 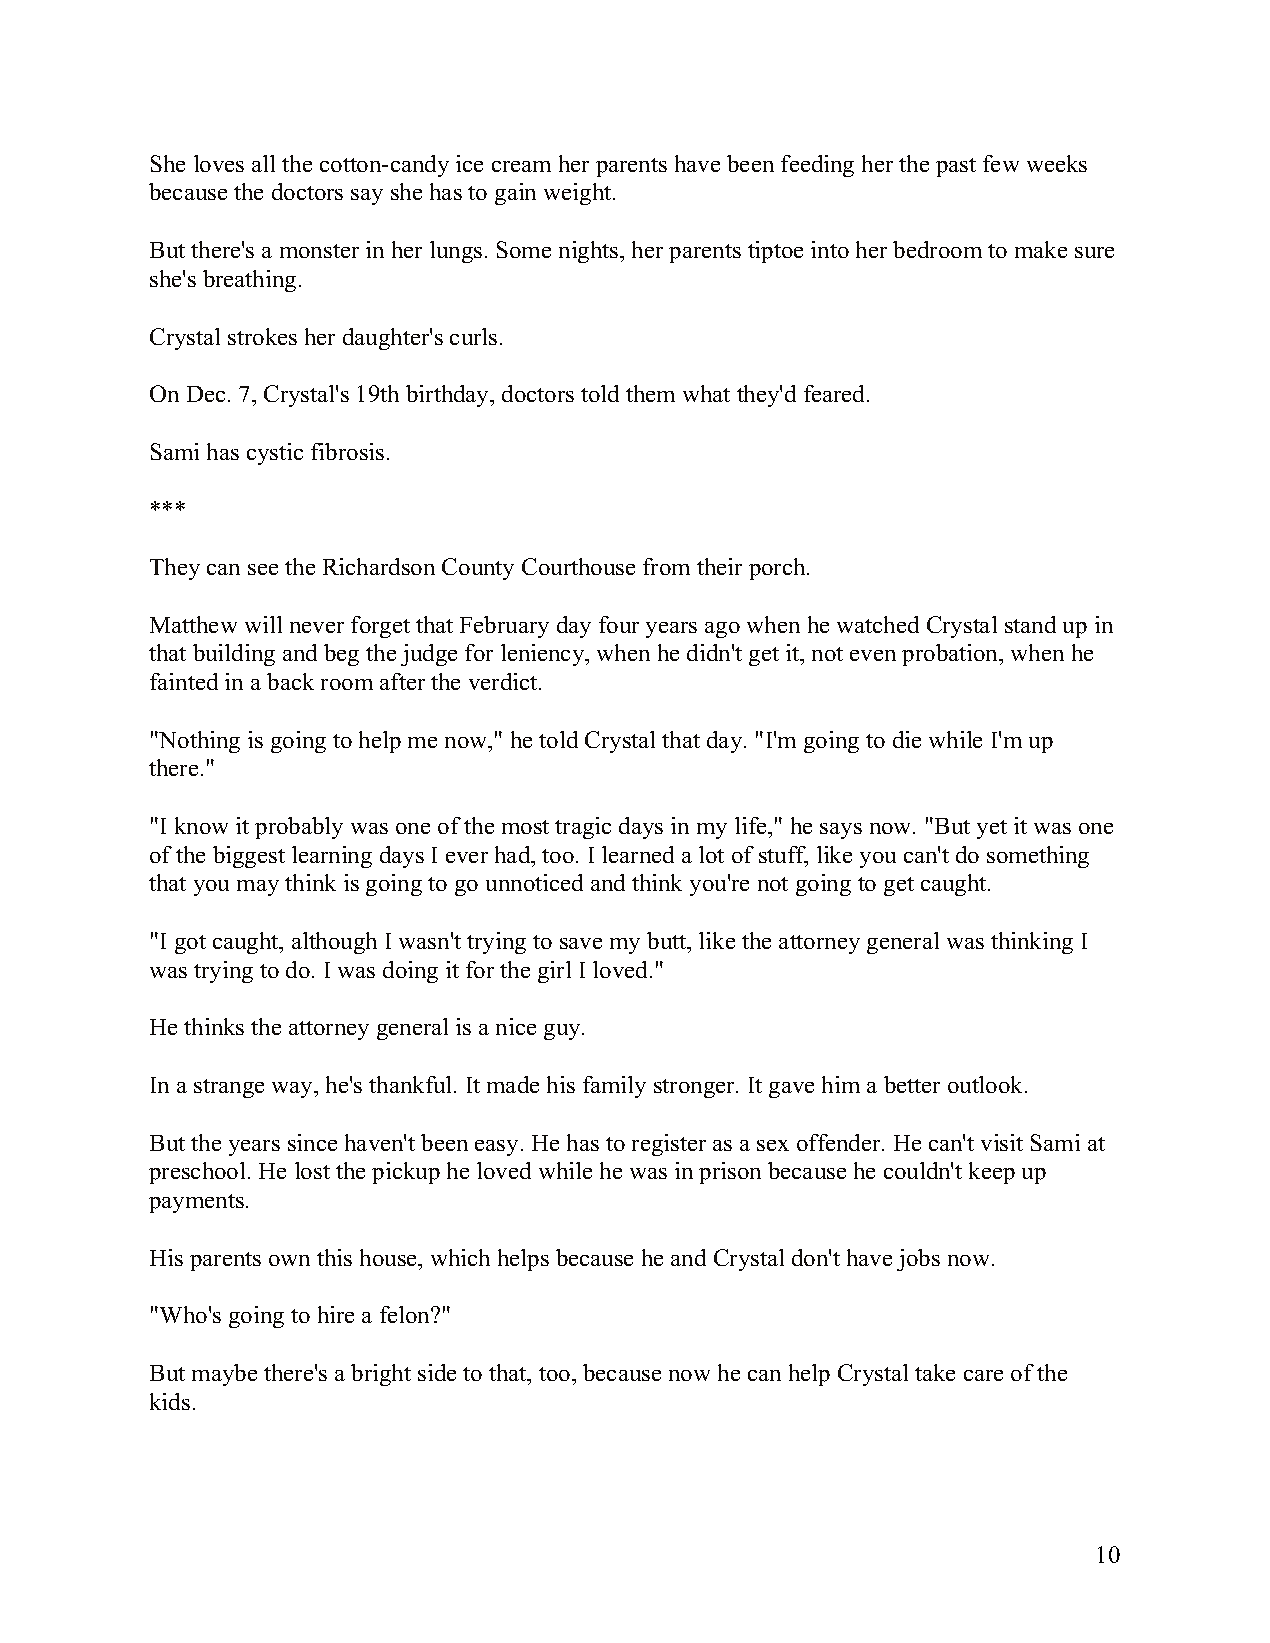 What do you see at coordinates (263, 569) in the image?
I see `see` at bounding box center [263, 569].
